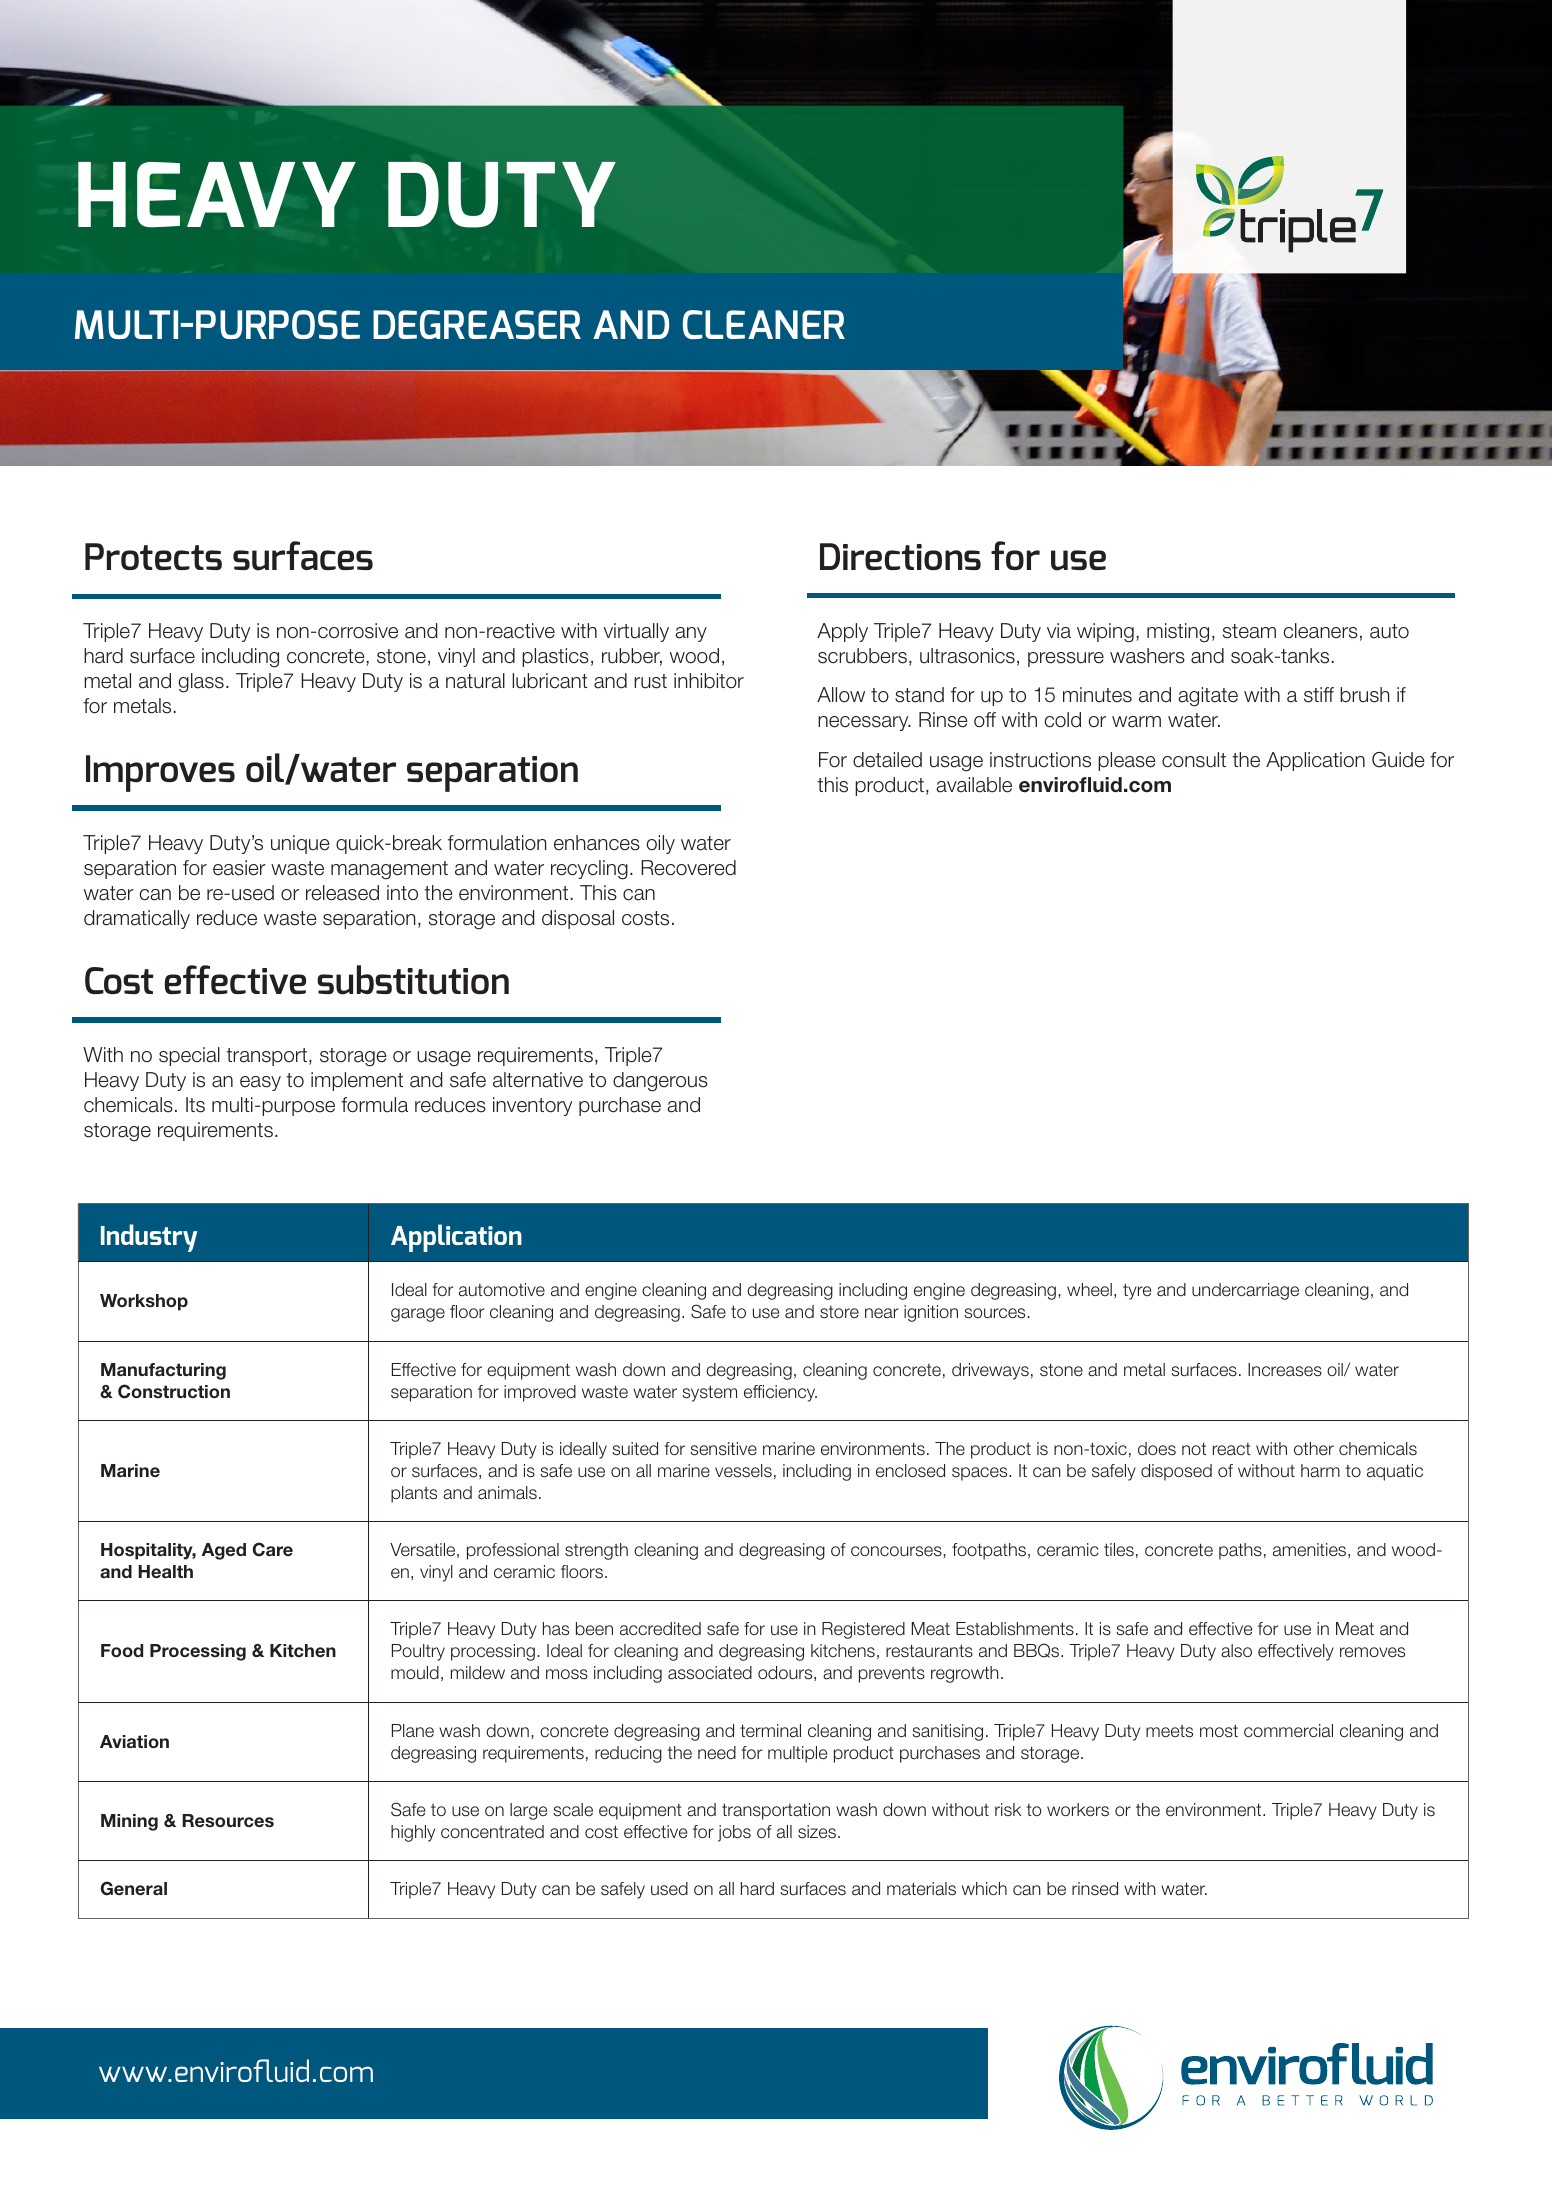 Image resolution: width=1552 pixels, height=2195 pixels. What do you see at coordinates (1245, 1291) in the screenshot?
I see `undercarriage` at bounding box center [1245, 1291].
